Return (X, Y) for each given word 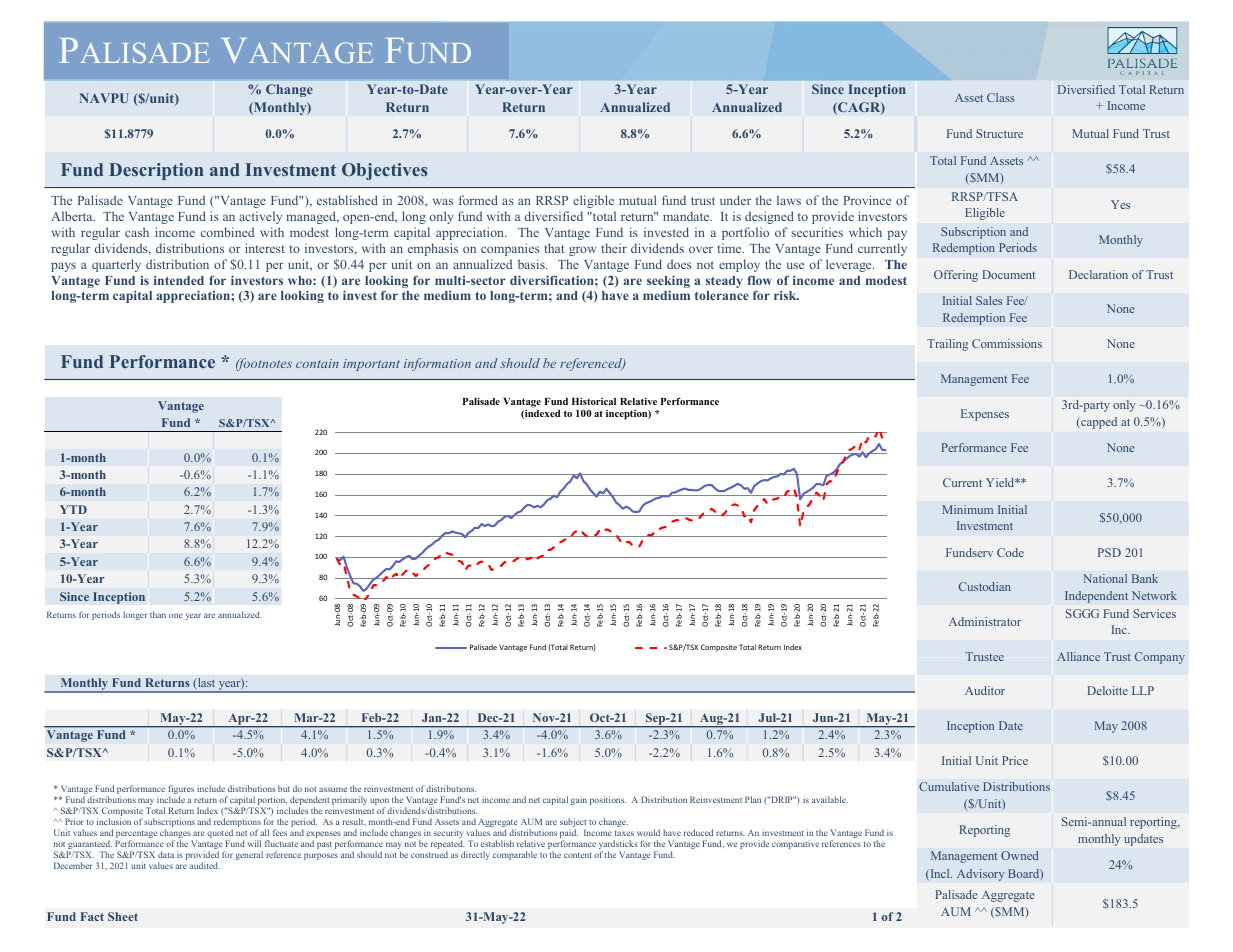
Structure (999, 133)
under (735, 200)
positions (608, 800)
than (158, 614)
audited (205, 865)
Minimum (967, 509)
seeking (668, 281)
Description (156, 171)
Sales (989, 300)
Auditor (985, 690)
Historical (594, 401)
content (578, 855)
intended (179, 280)
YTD (73, 509)
